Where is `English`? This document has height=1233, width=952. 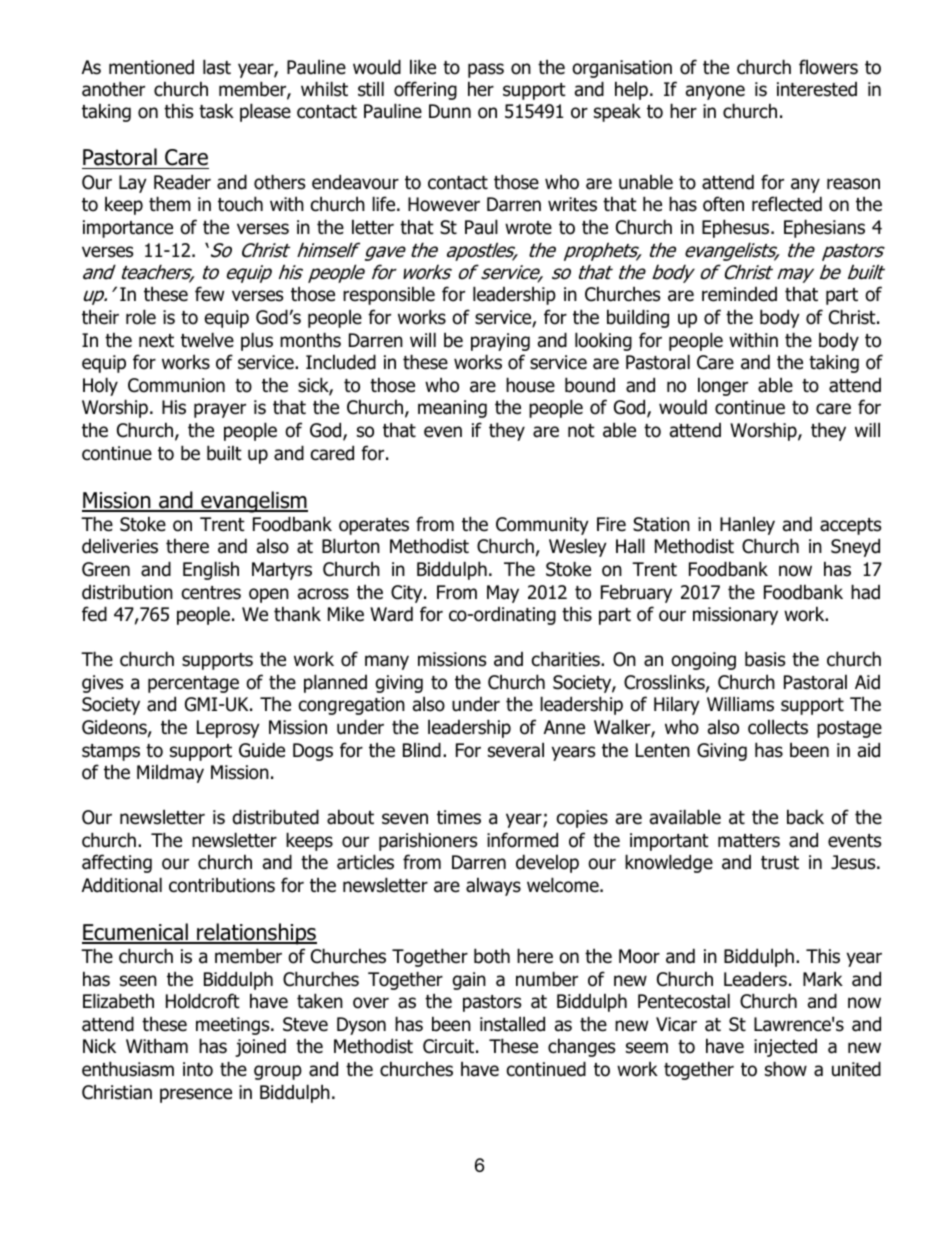 English is located at coordinates (211, 570).
